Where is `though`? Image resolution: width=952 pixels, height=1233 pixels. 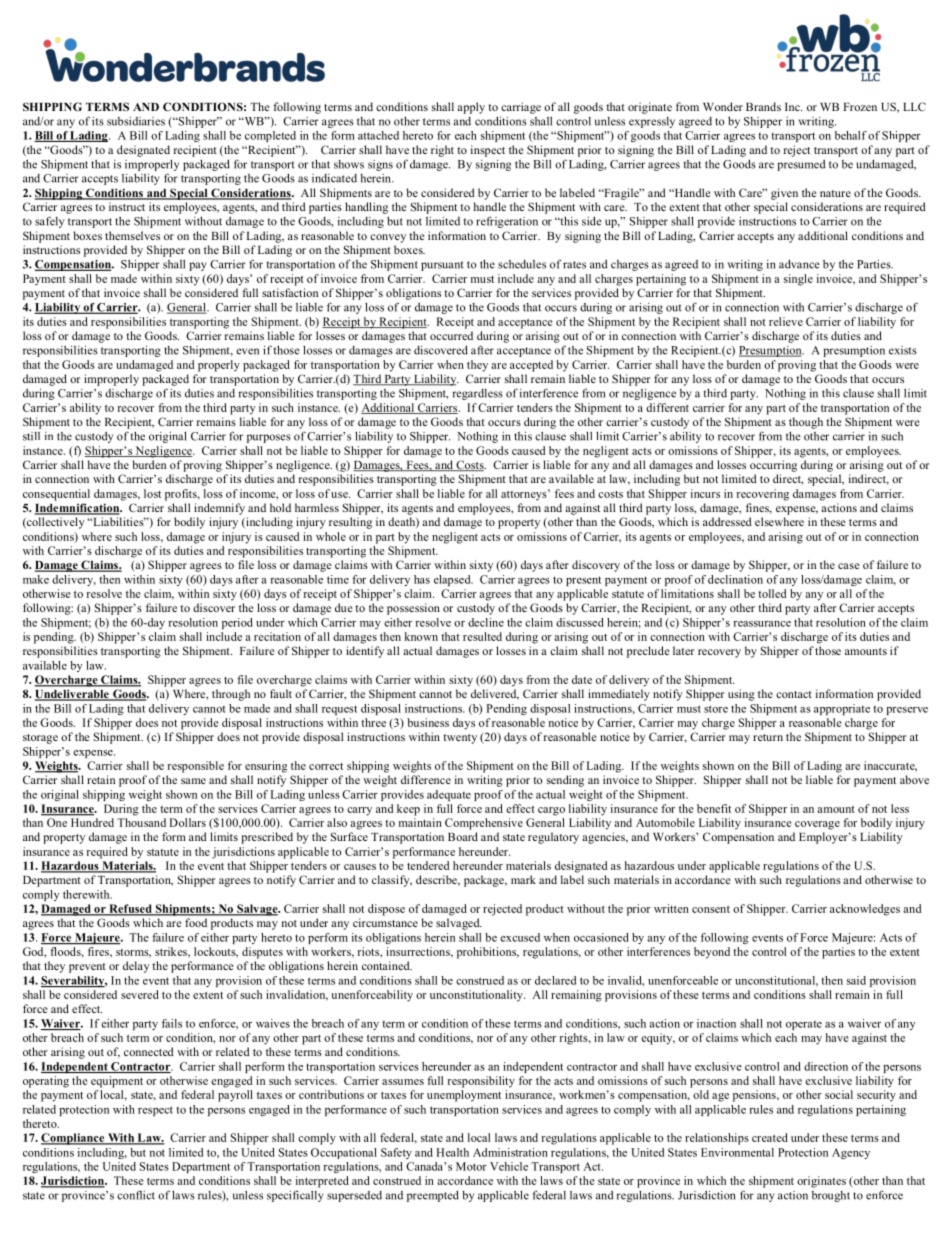 though is located at coordinates (806, 423).
